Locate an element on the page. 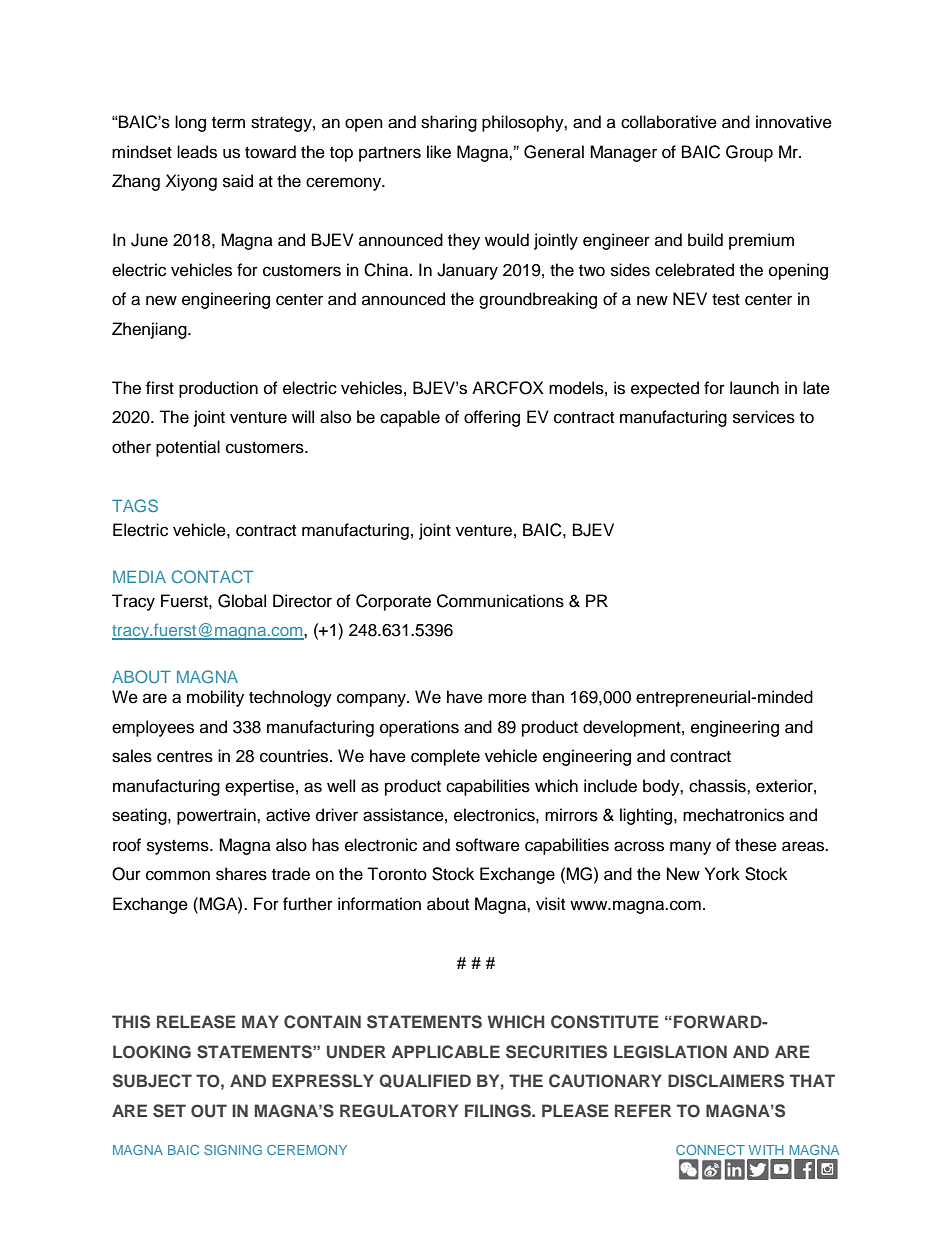 The width and height of the document is (952, 1233). chassis is located at coordinates (718, 786).
